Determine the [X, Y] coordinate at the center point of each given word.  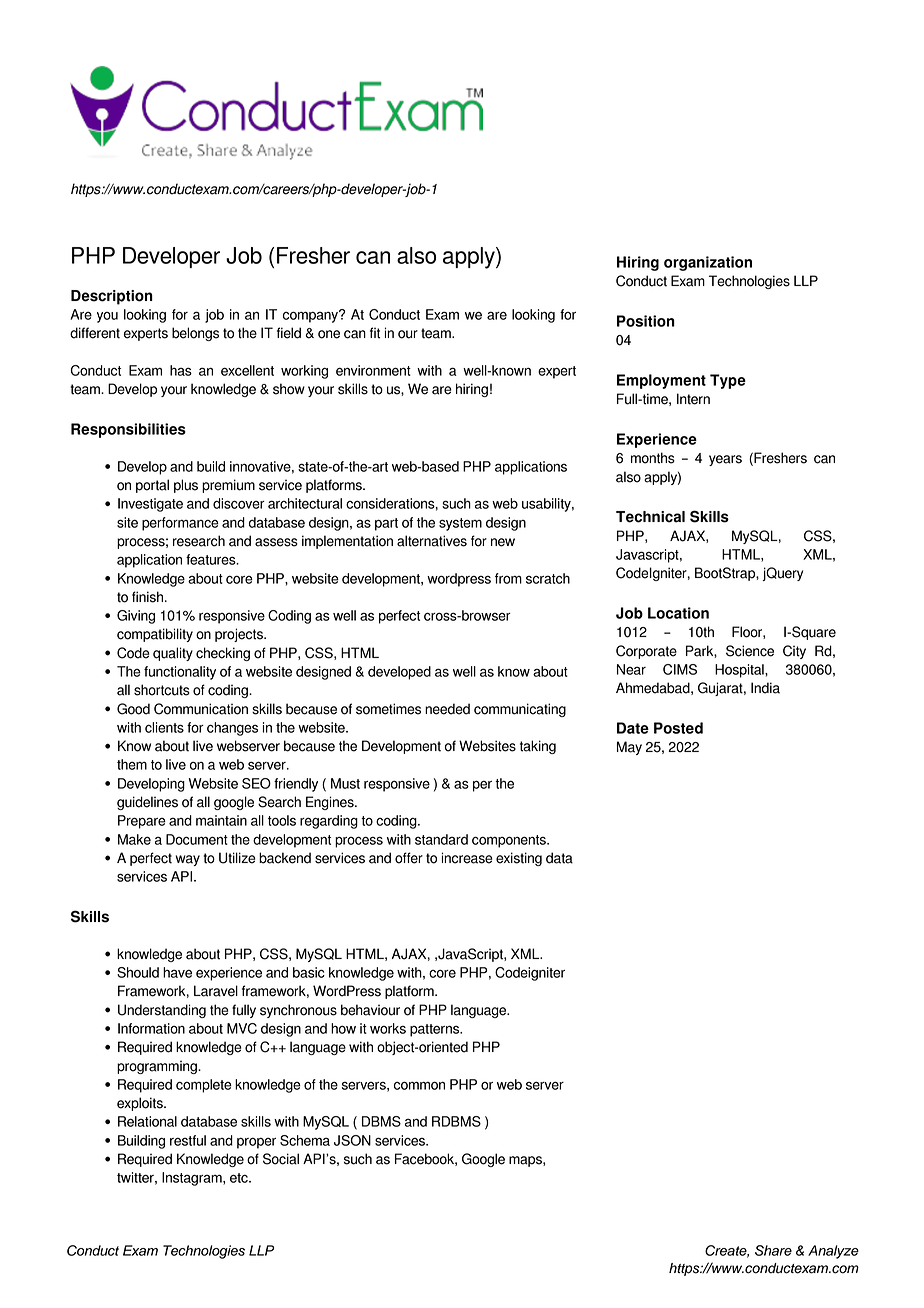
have [177, 972]
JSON [352, 1140]
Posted [678, 728]
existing [519, 859]
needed [447, 709]
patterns [436, 1030]
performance [180, 524]
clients [164, 727]
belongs [195, 334]
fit [375, 333]
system [460, 524]
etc [240, 1178]
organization [708, 263]
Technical [650, 517]
